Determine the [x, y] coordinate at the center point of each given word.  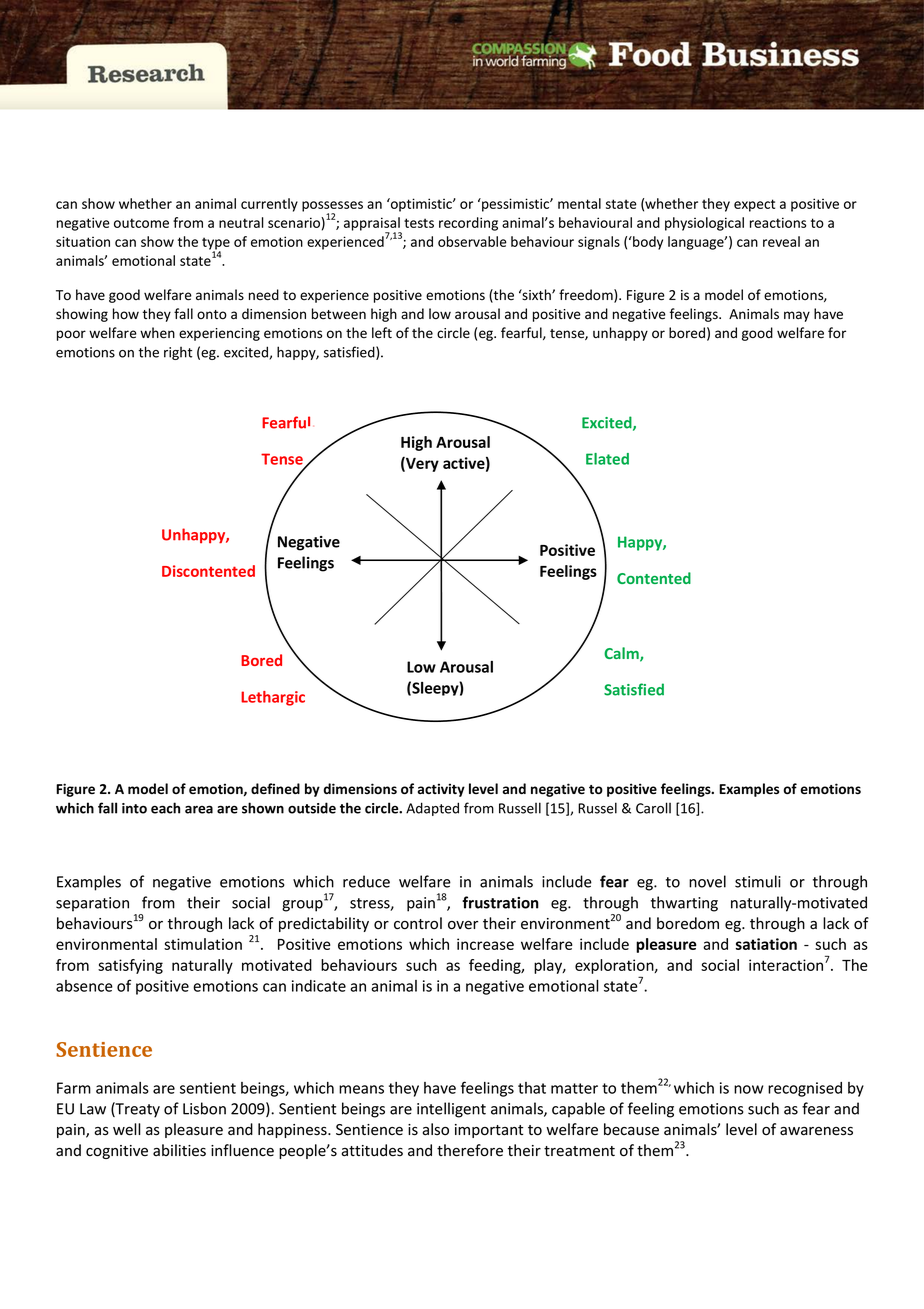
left [382, 333]
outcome [141, 223]
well [127, 1129]
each [165, 808]
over [463, 925]
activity [441, 790]
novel [707, 881]
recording [468, 224]
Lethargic [273, 698]
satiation [766, 944]
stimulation [203, 944]
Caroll [653, 808]
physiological [704, 224]
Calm [622, 654]
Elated [607, 459]
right [178, 353]
